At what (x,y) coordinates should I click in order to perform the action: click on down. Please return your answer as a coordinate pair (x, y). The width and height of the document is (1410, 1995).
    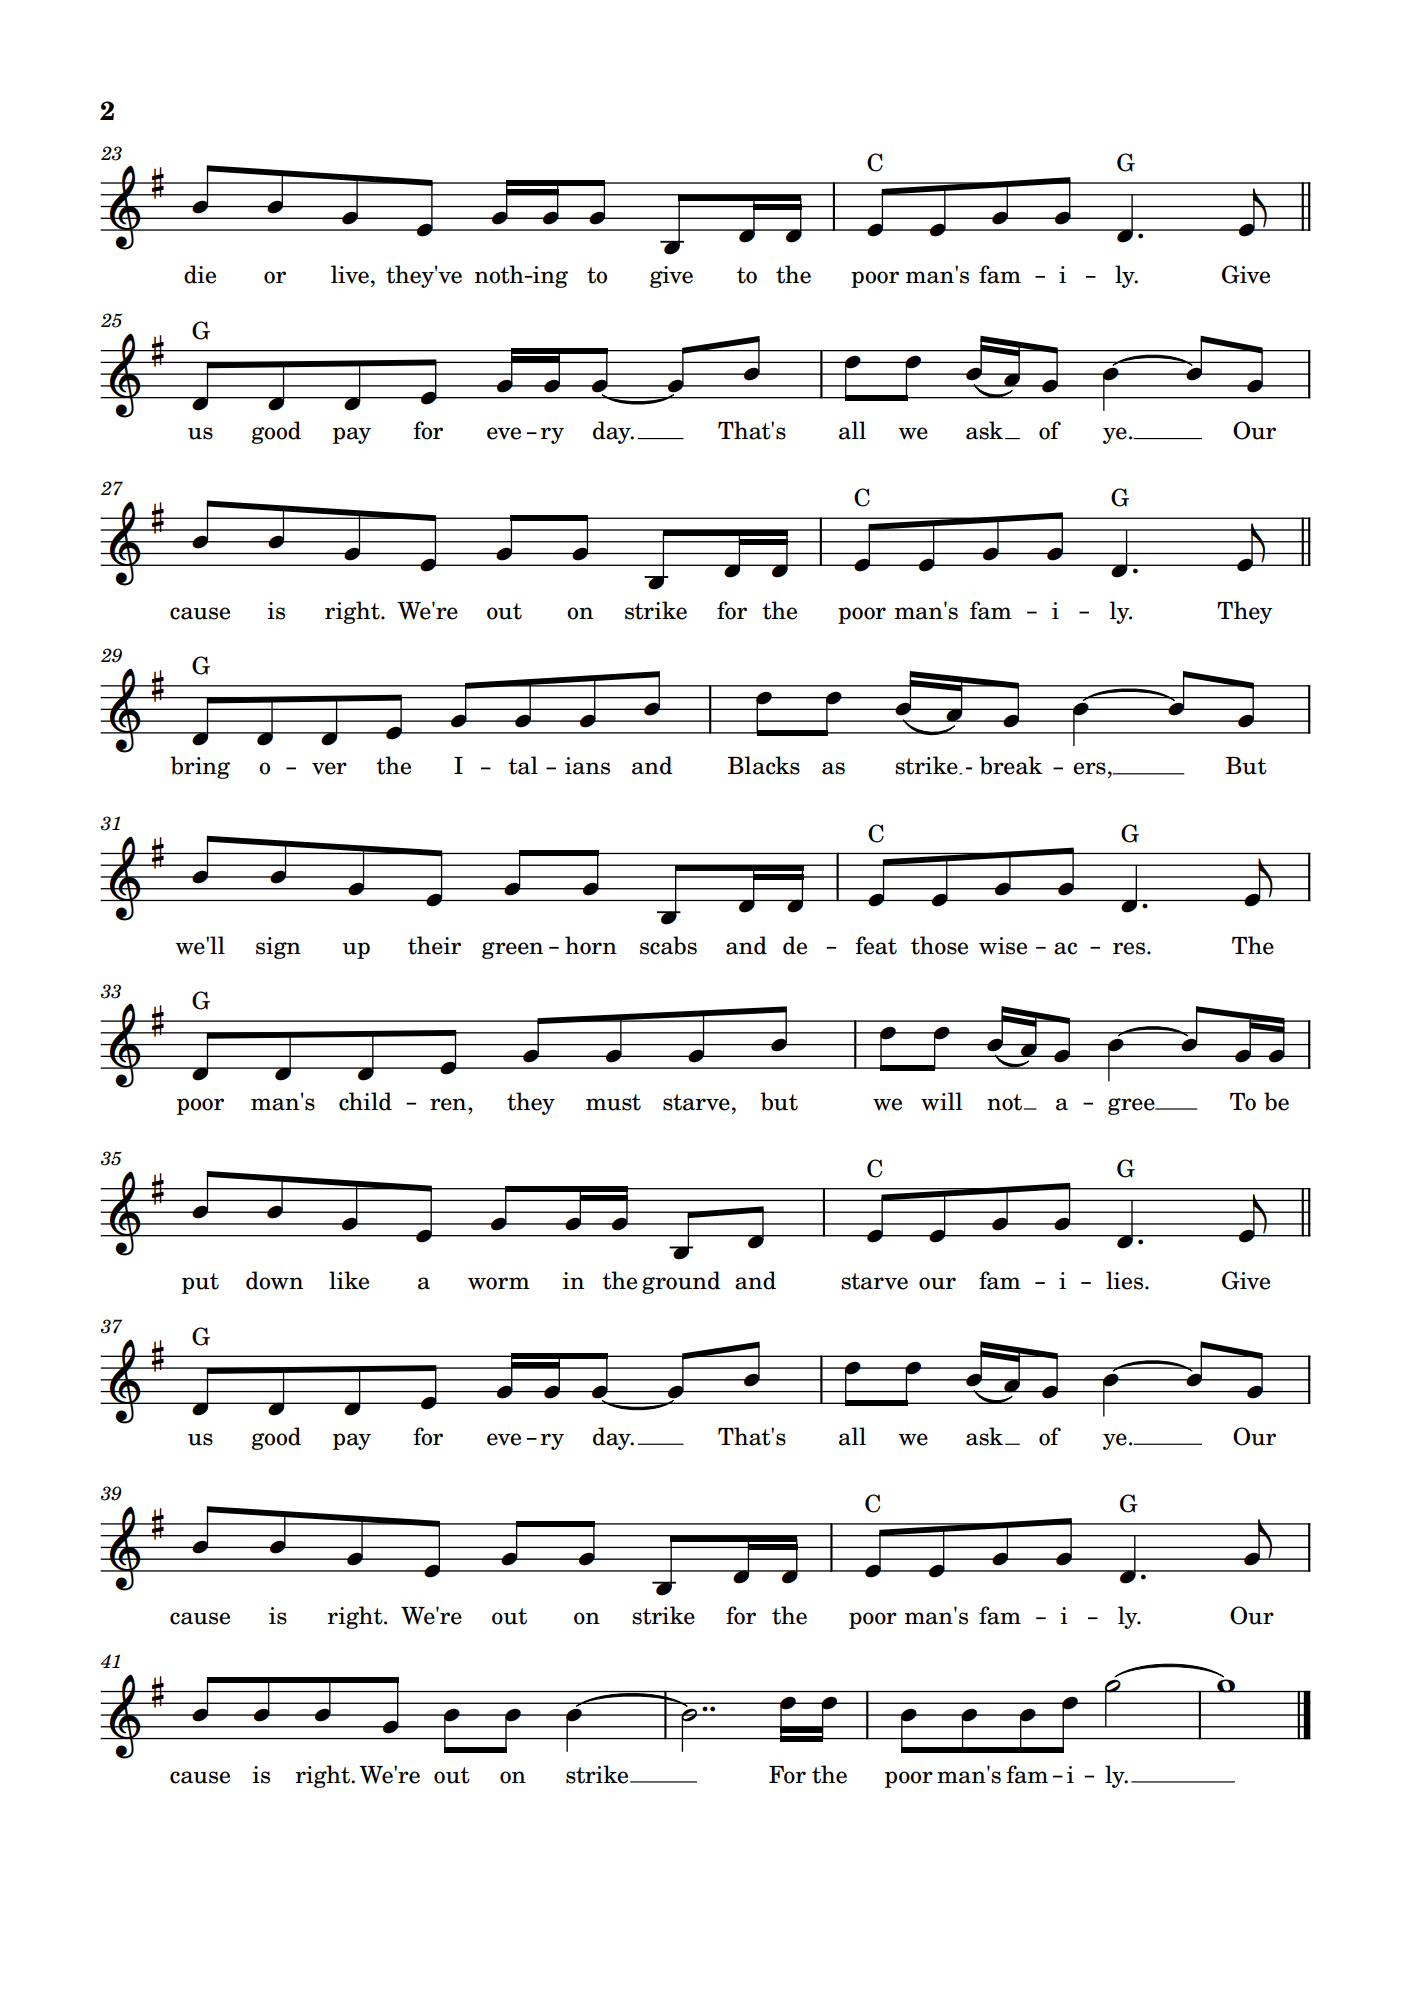
    Looking at the image, I should click on (274, 1280).
